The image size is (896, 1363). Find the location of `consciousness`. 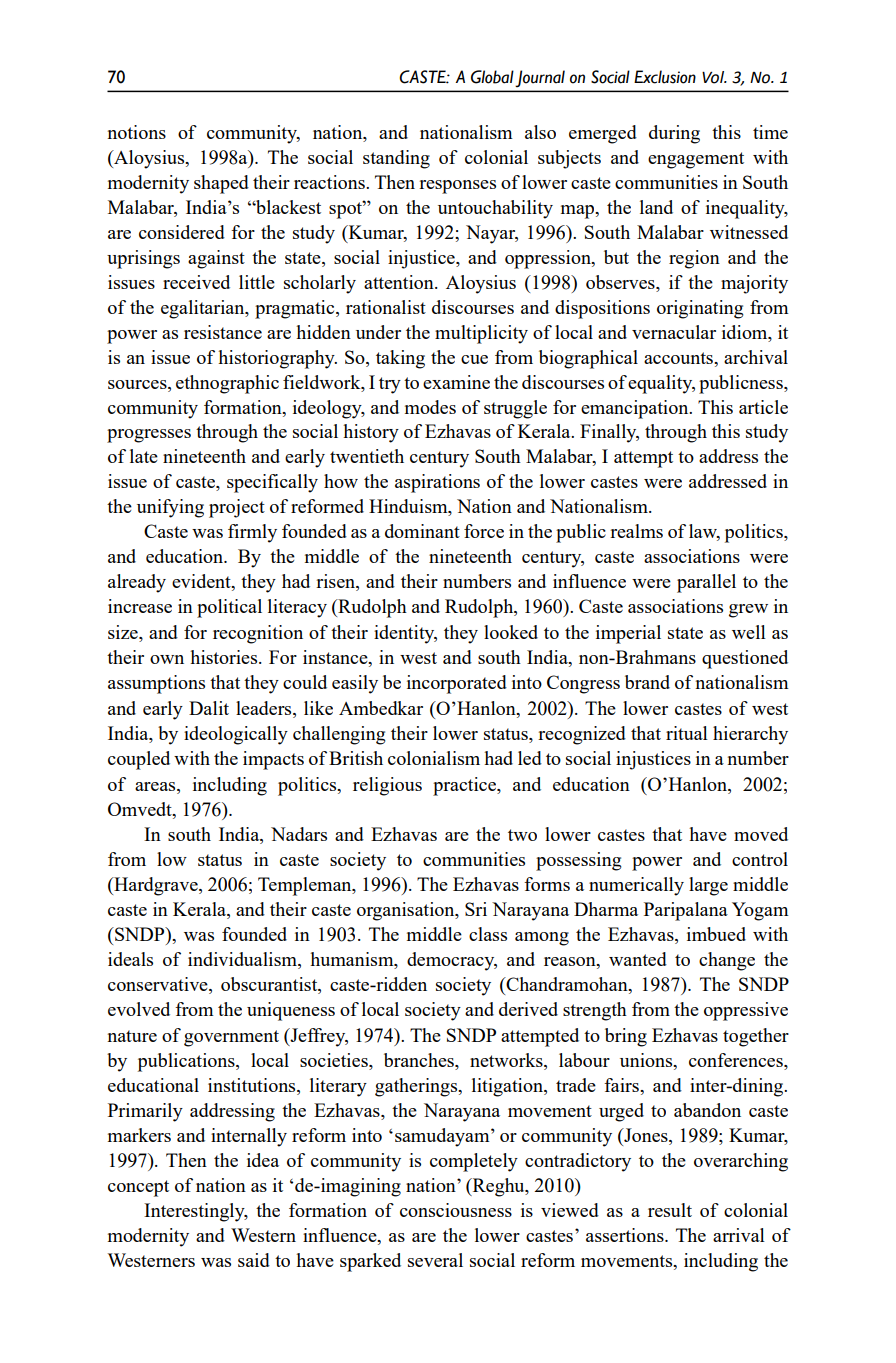

consciousness is located at coordinates (456, 1210).
